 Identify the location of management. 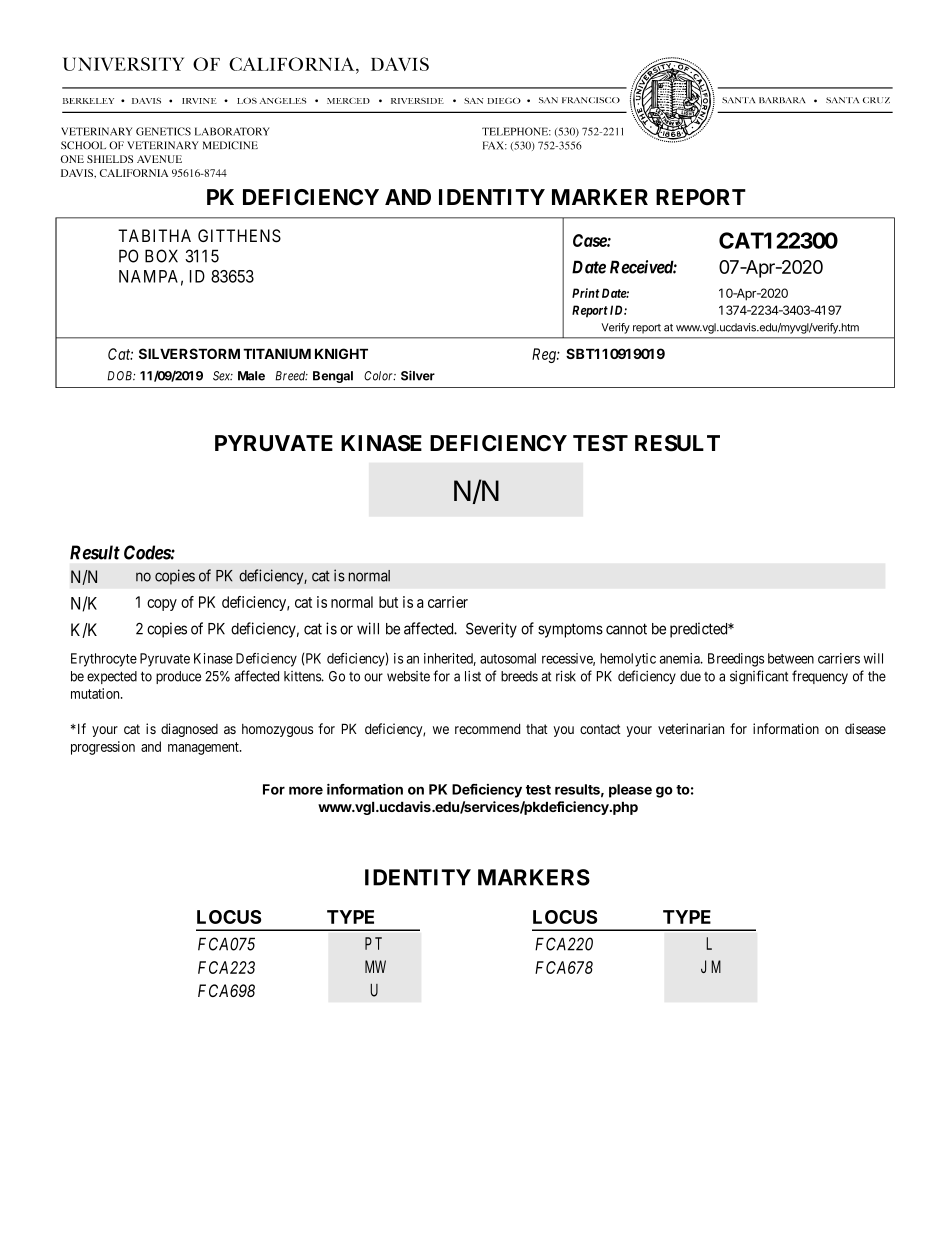
(204, 748).
